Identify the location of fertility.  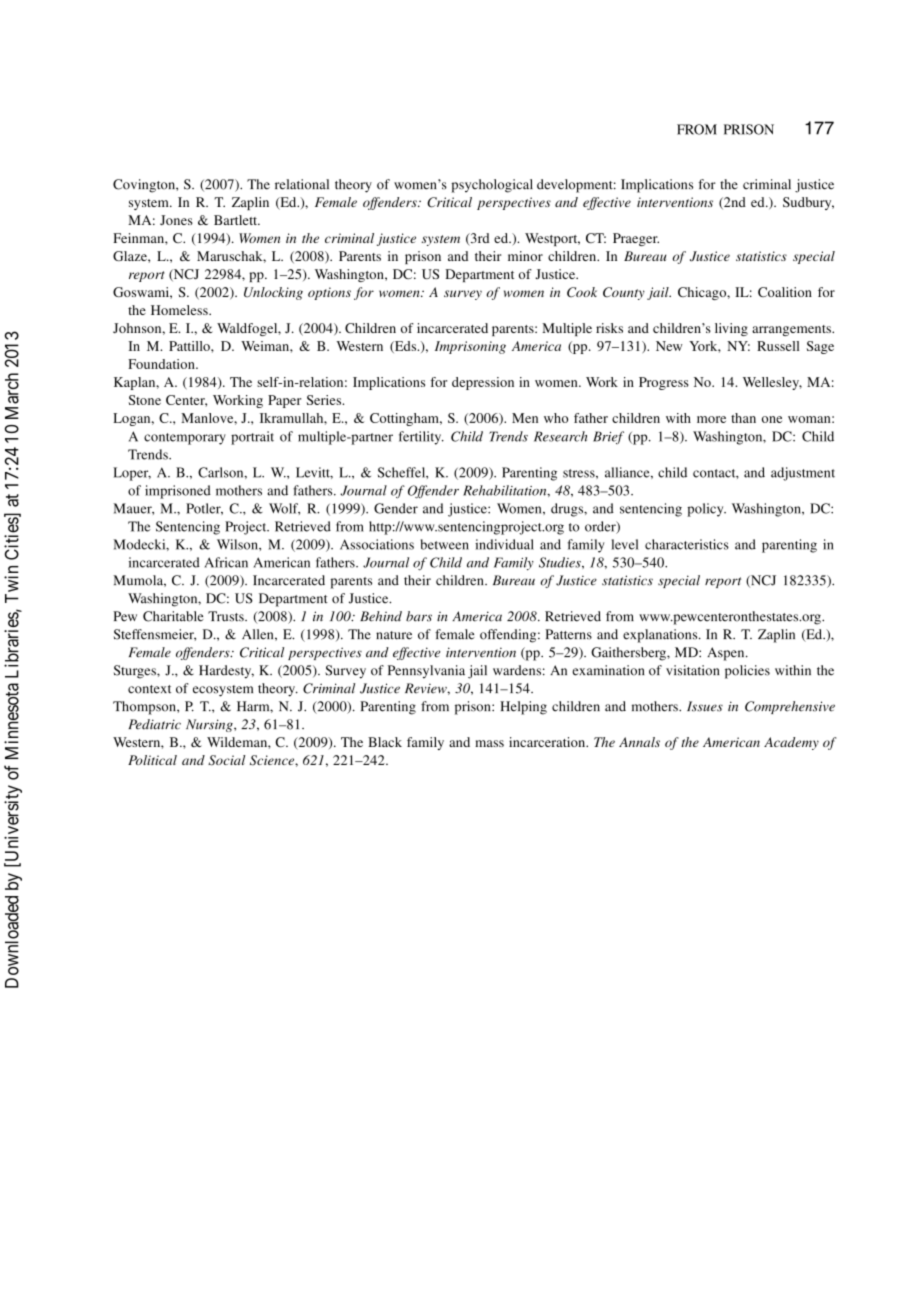
(421, 438).
